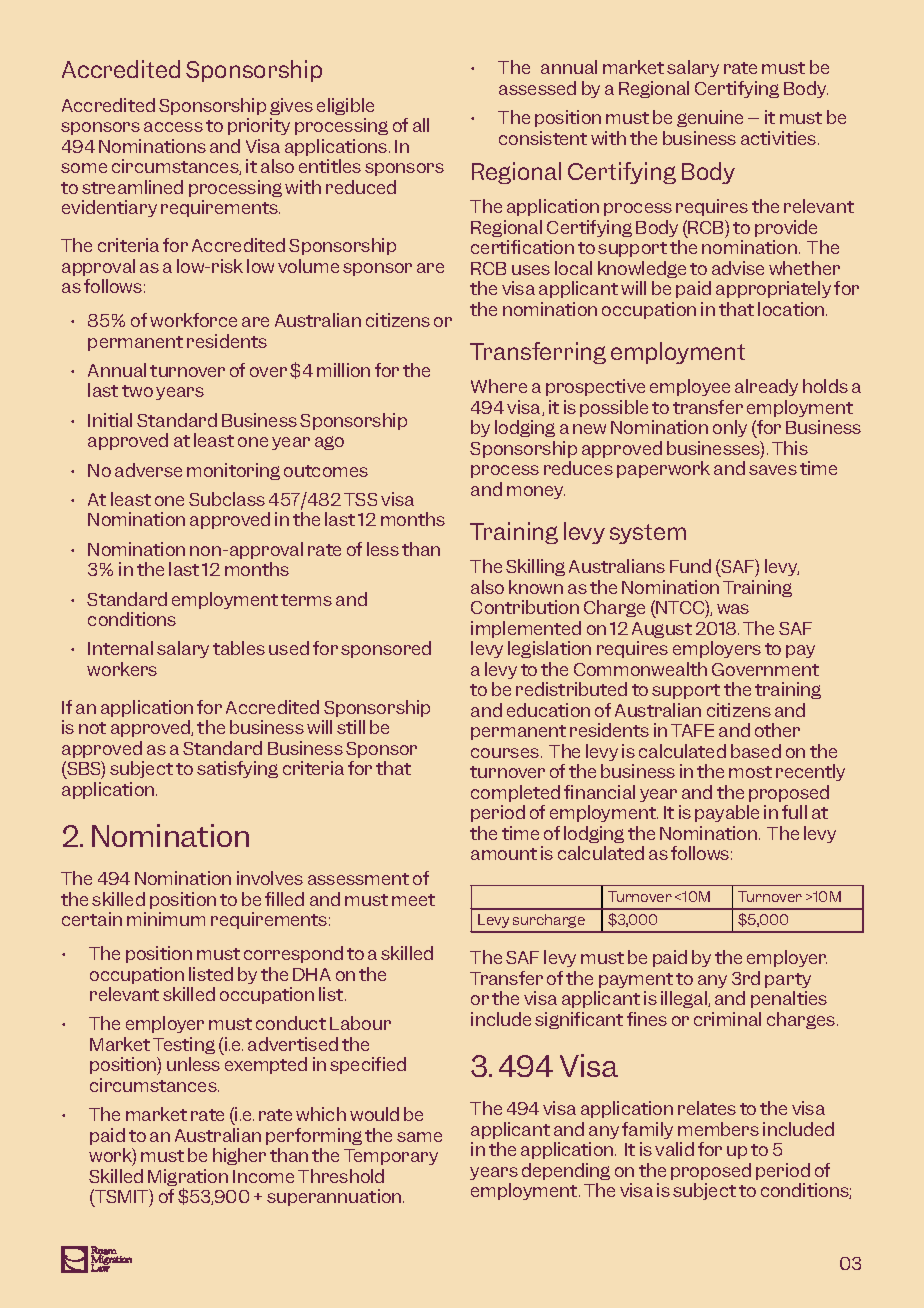  Describe the element at coordinates (173, 127) in the screenshot. I see `access` at that location.
